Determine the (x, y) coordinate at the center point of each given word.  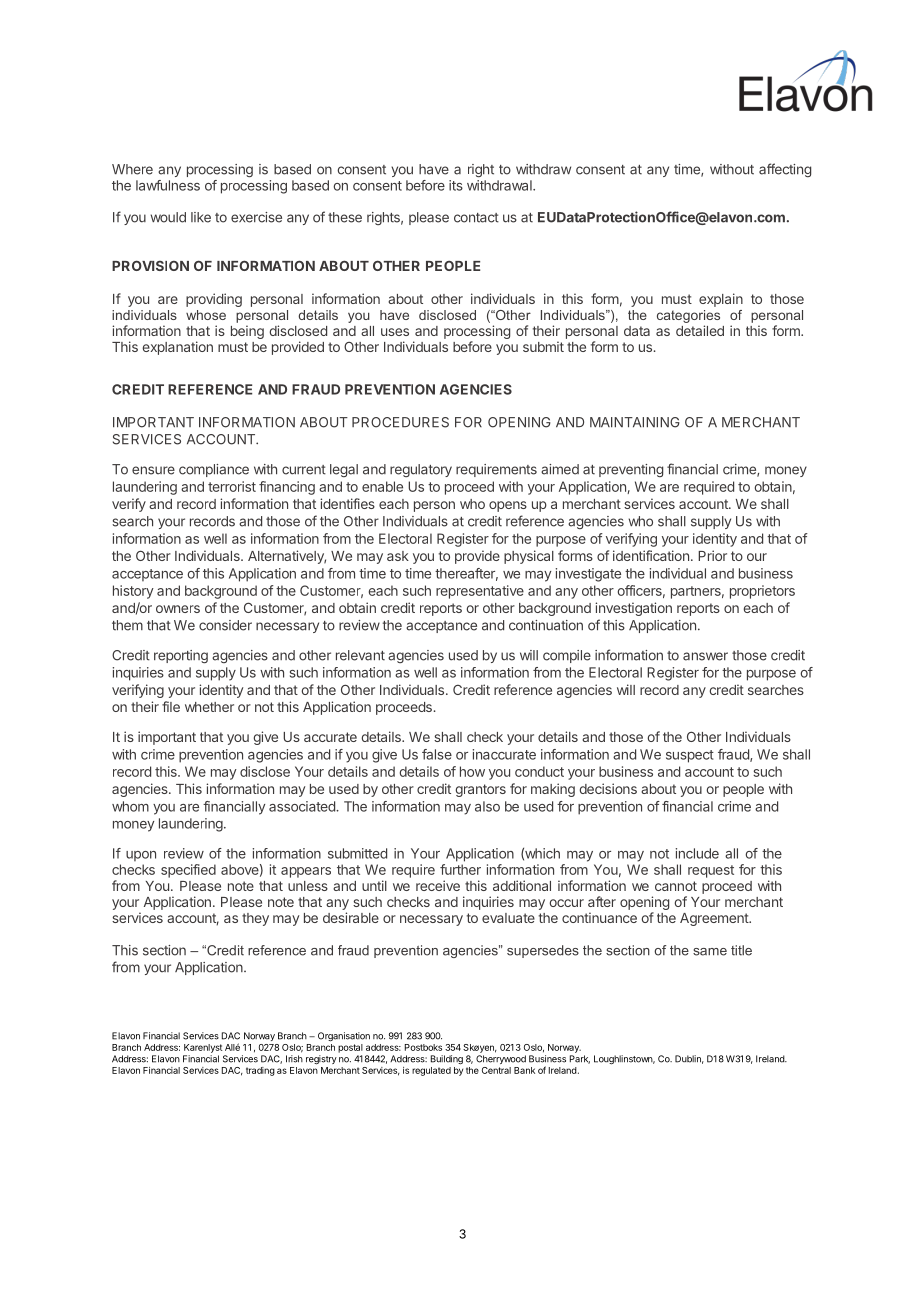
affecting (785, 170)
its (456, 185)
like (201, 217)
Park (580, 1059)
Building (447, 1060)
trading (260, 1071)
